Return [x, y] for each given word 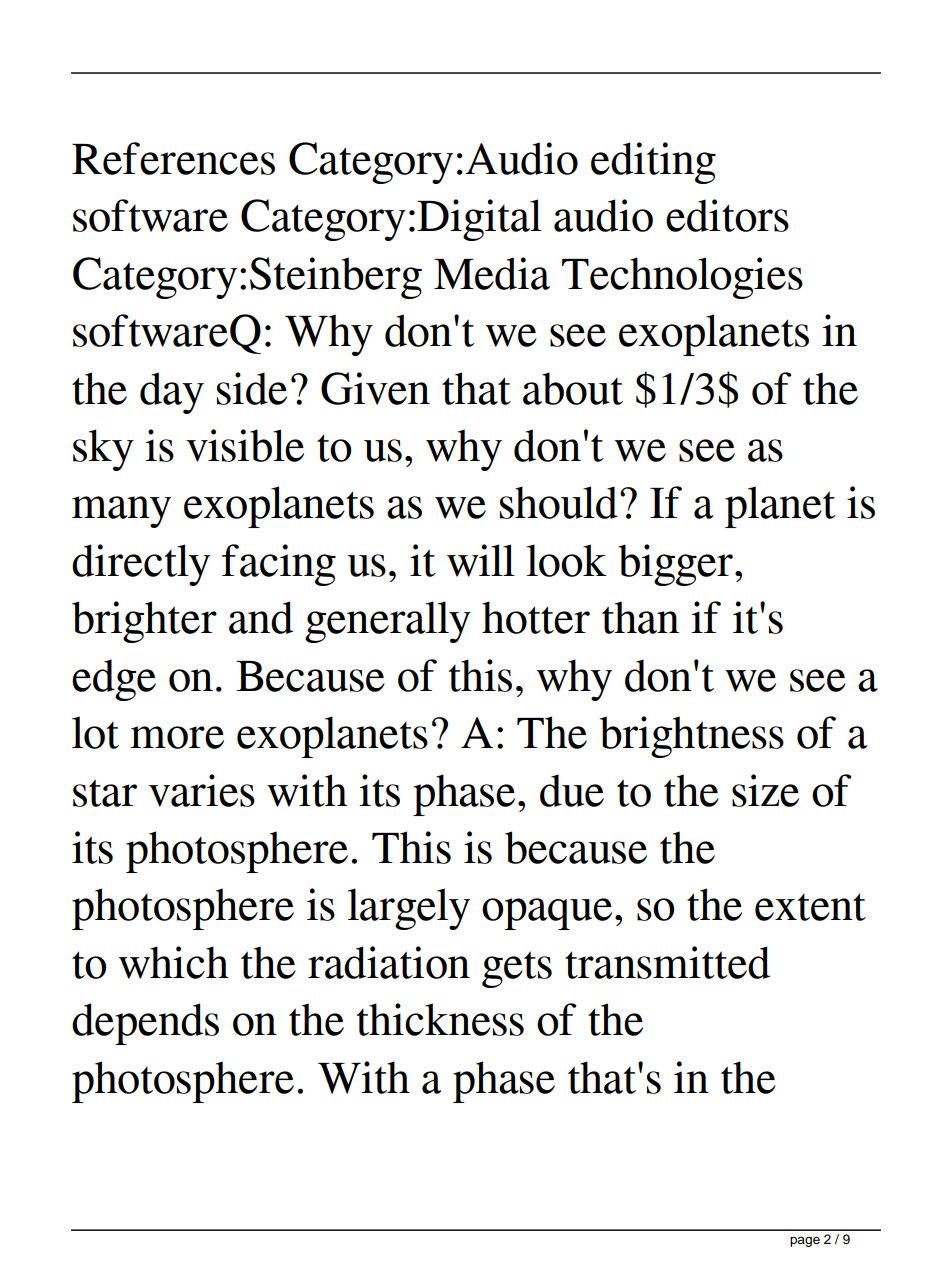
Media [492, 273]
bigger [675, 565]
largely [409, 909]
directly [141, 565]
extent [810, 907]
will [481, 560]
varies [202, 790]
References [173, 158]
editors [727, 215]
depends [145, 1024]
